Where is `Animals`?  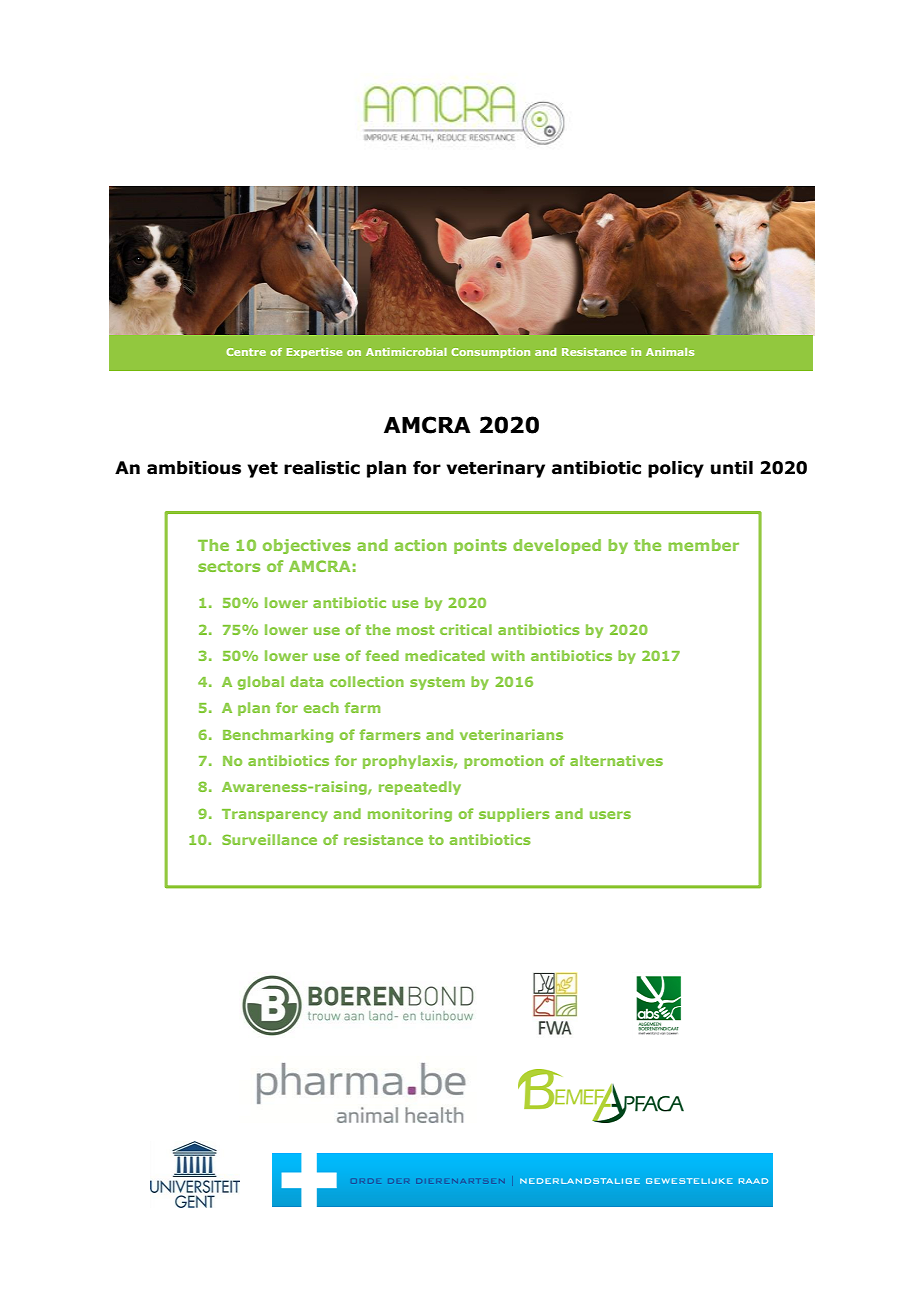 Animals is located at coordinates (670, 352).
